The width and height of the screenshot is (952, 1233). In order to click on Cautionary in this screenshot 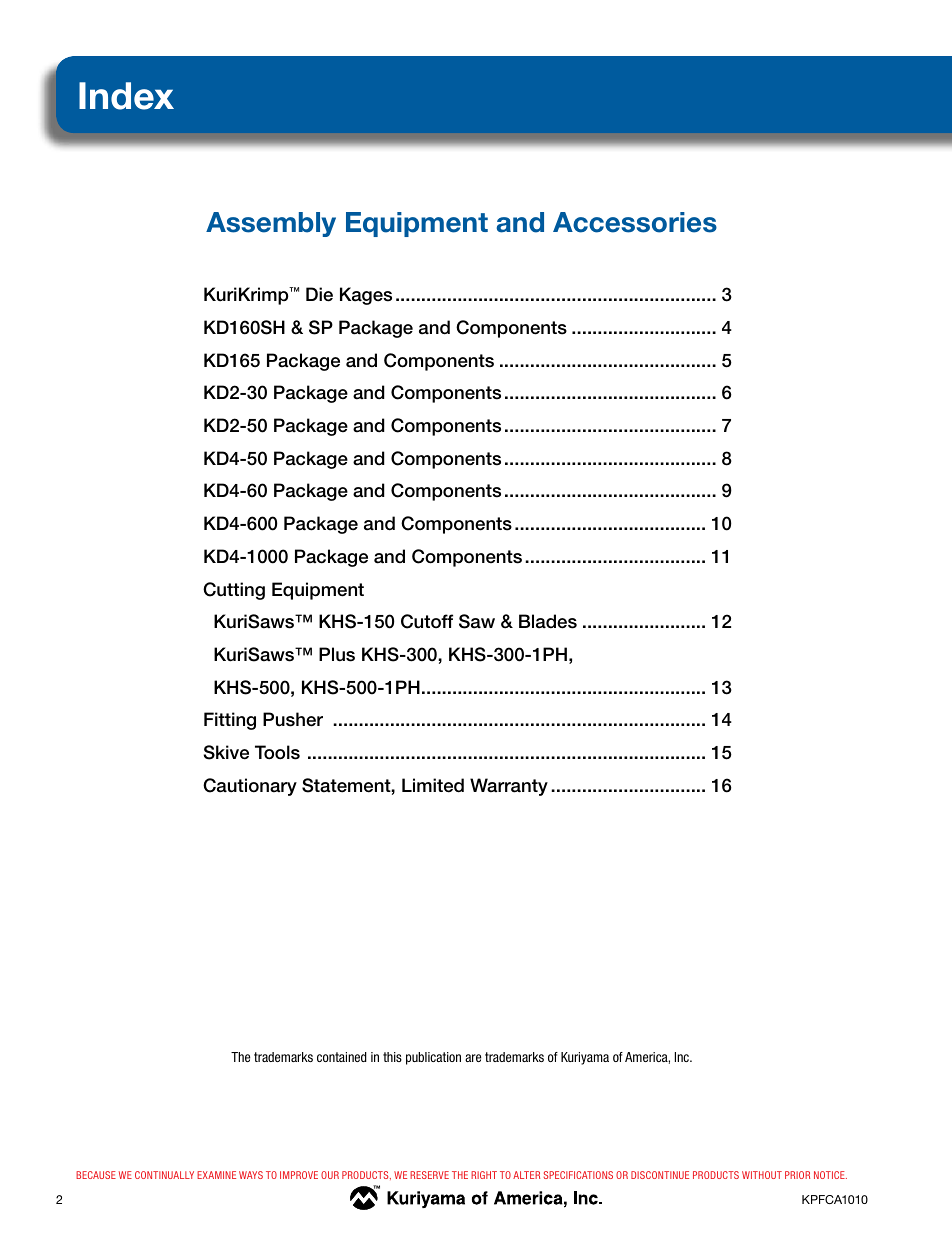, I will do `click(250, 787)`.
